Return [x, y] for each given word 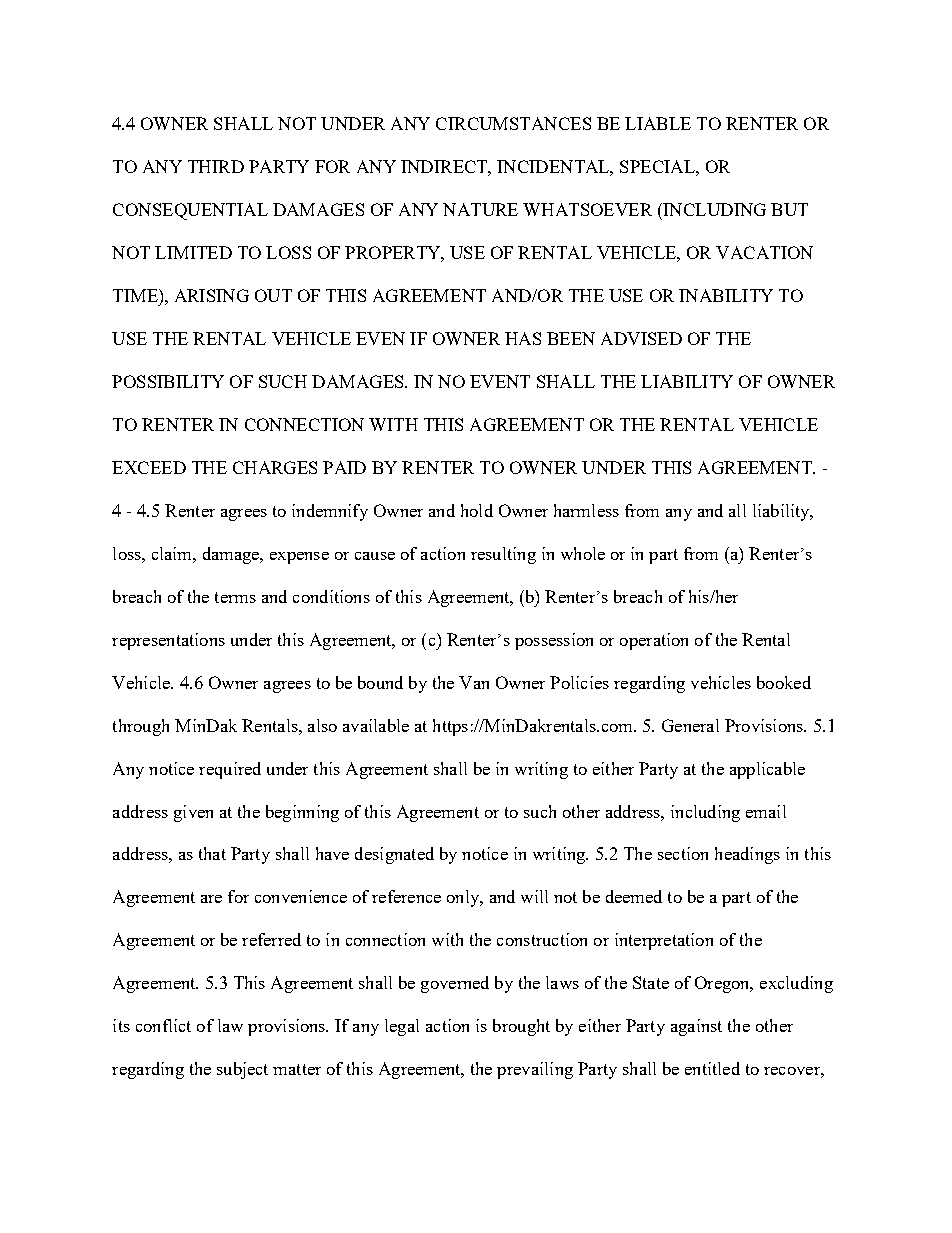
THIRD [216, 166]
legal [402, 1027]
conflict [163, 1025]
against [696, 1027]
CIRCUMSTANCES [513, 123]
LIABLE [658, 123]
